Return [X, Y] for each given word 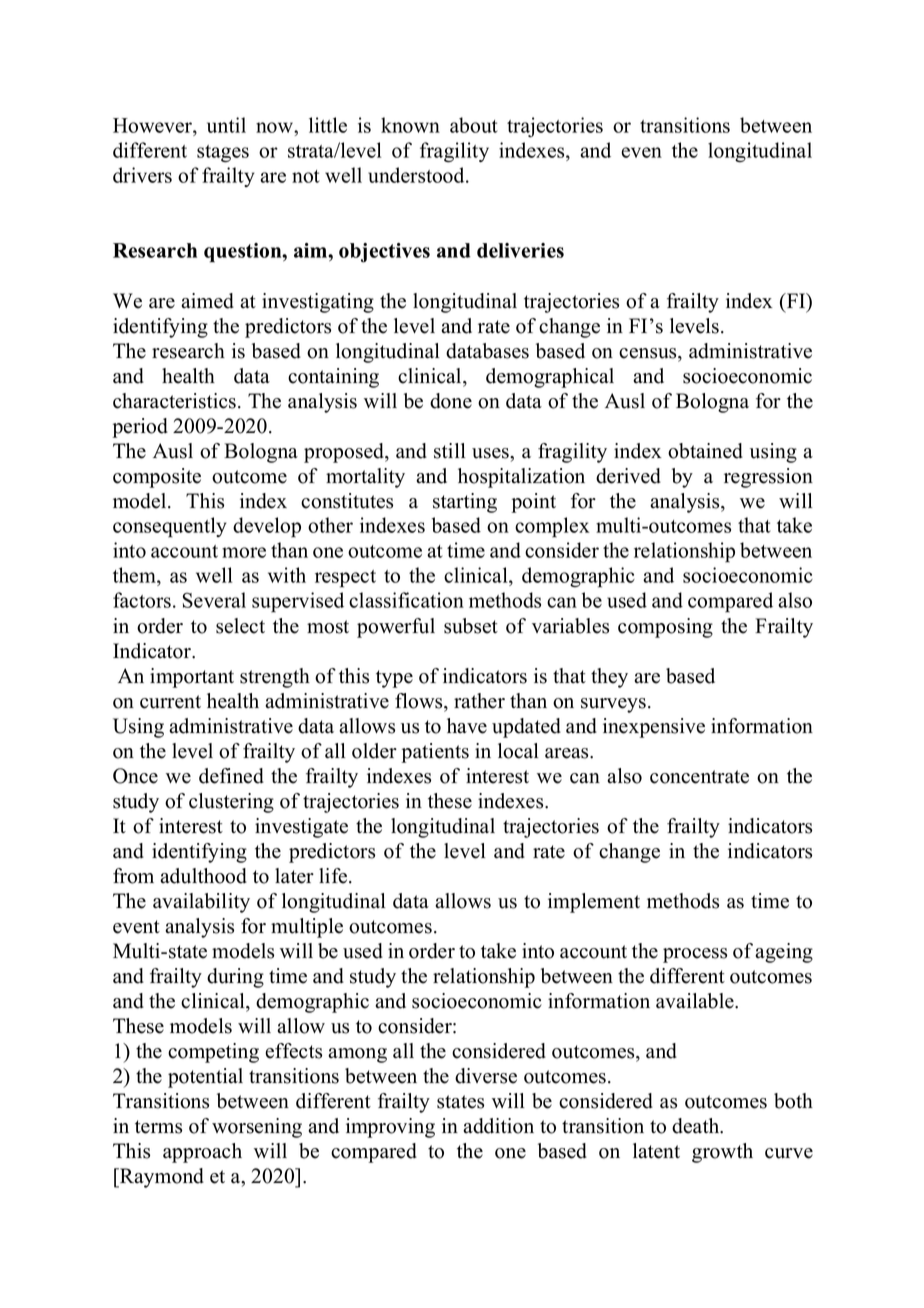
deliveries [520, 250]
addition [498, 1126]
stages [223, 154]
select [240, 626]
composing [665, 628]
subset [471, 626]
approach [202, 1153]
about [473, 125]
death [697, 1126]
